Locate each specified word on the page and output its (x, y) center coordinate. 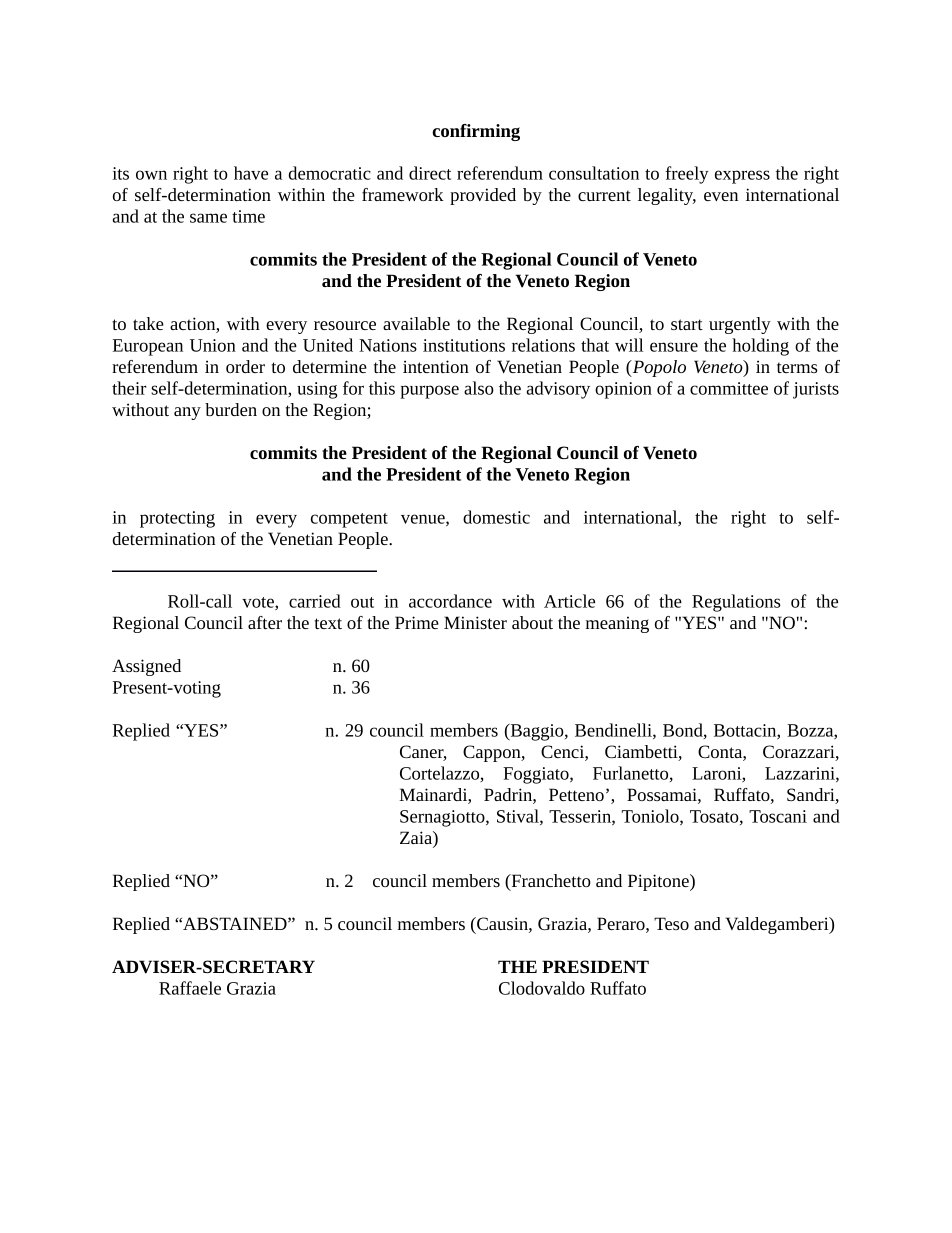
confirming (476, 132)
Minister (475, 622)
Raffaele (190, 988)
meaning (617, 624)
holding (760, 347)
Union (213, 345)
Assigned (146, 667)
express (742, 177)
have (251, 173)
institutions (464, 345)
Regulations (736, 603)
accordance (450, 601)
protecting (177, 519)
